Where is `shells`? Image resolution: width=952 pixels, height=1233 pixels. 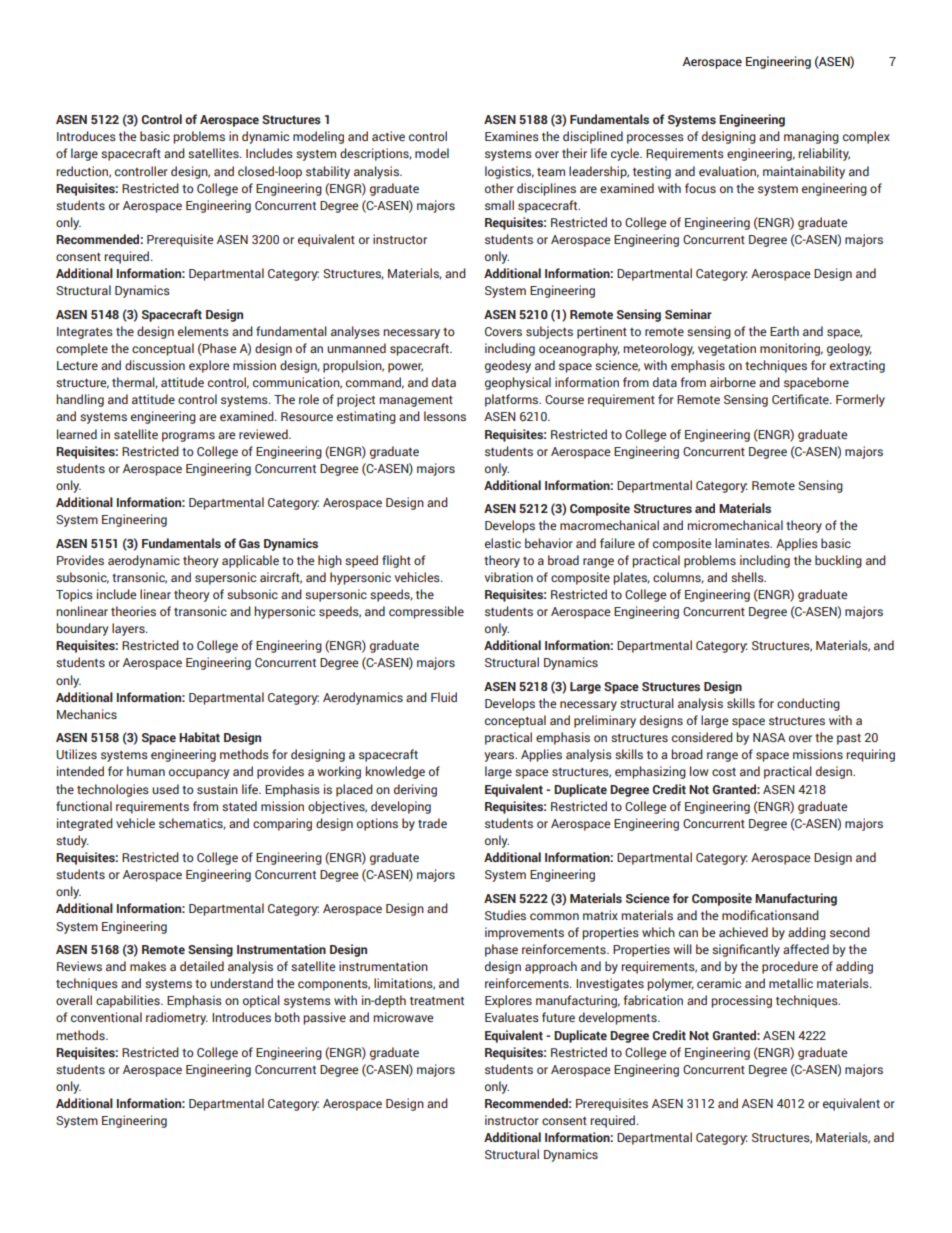
shells is located at coordinates (748, 577).
